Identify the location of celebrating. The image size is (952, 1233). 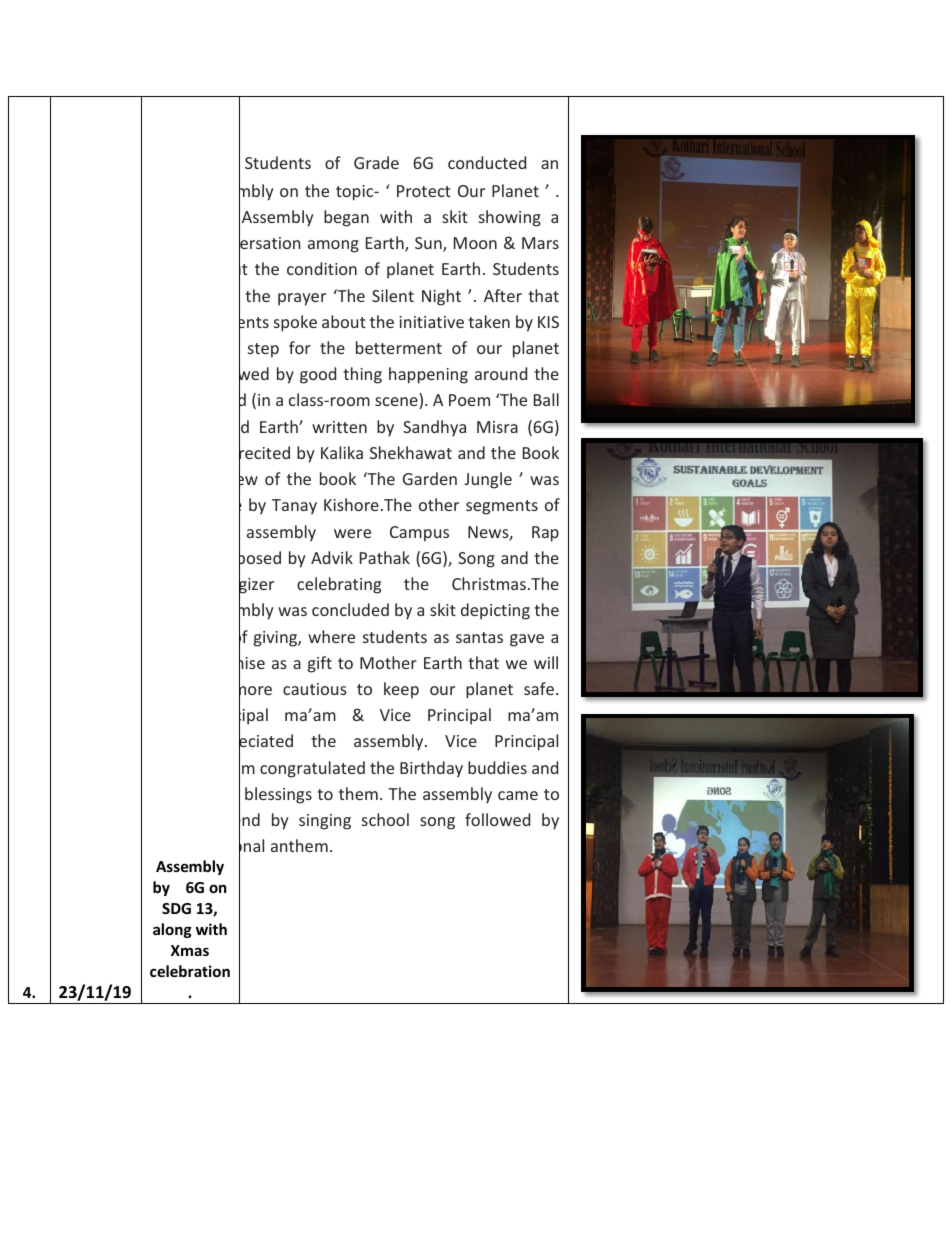
(339, 585).
